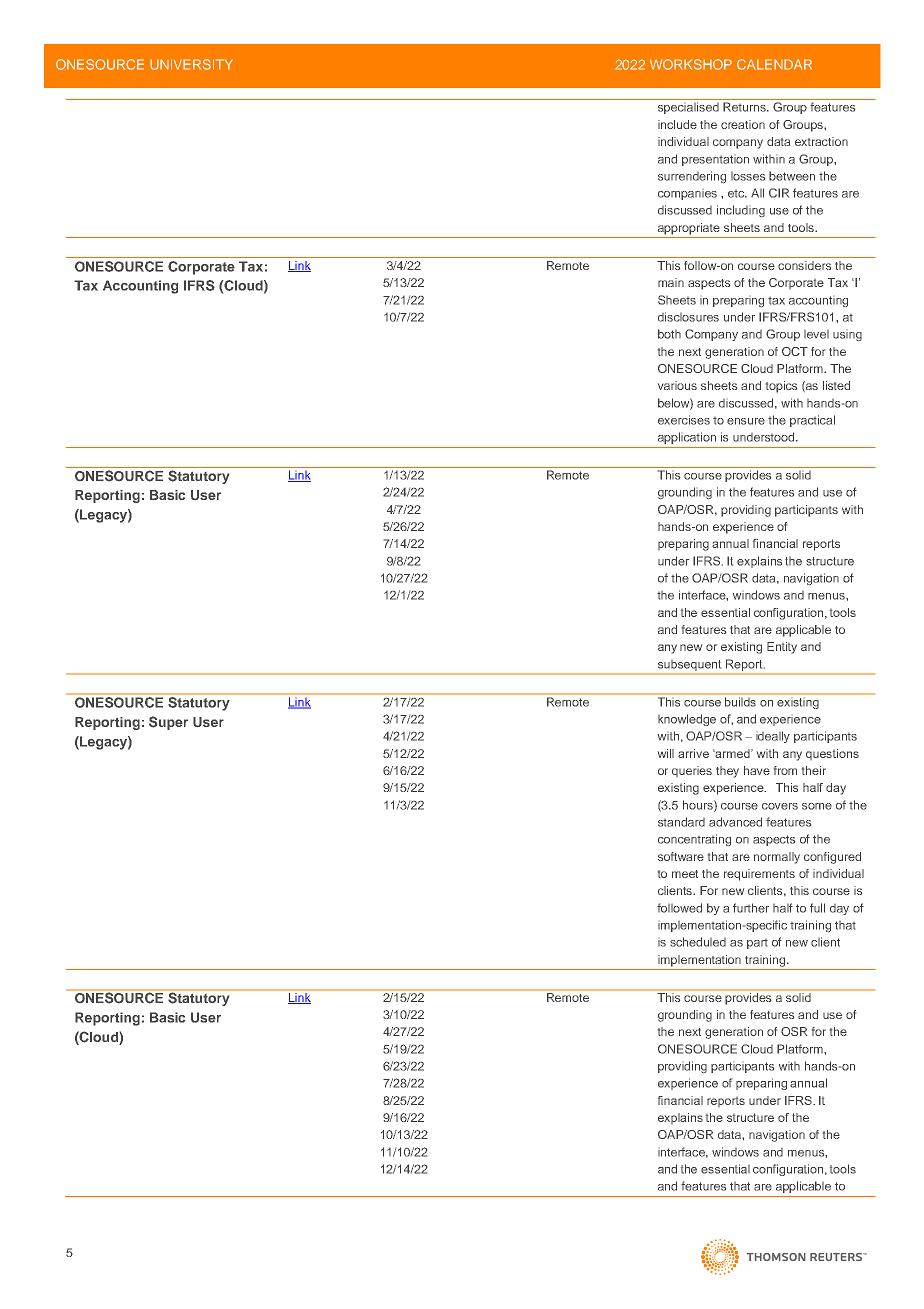 This document has width=924, height=1309. I want to click on scheduled, so click(698, 942).
